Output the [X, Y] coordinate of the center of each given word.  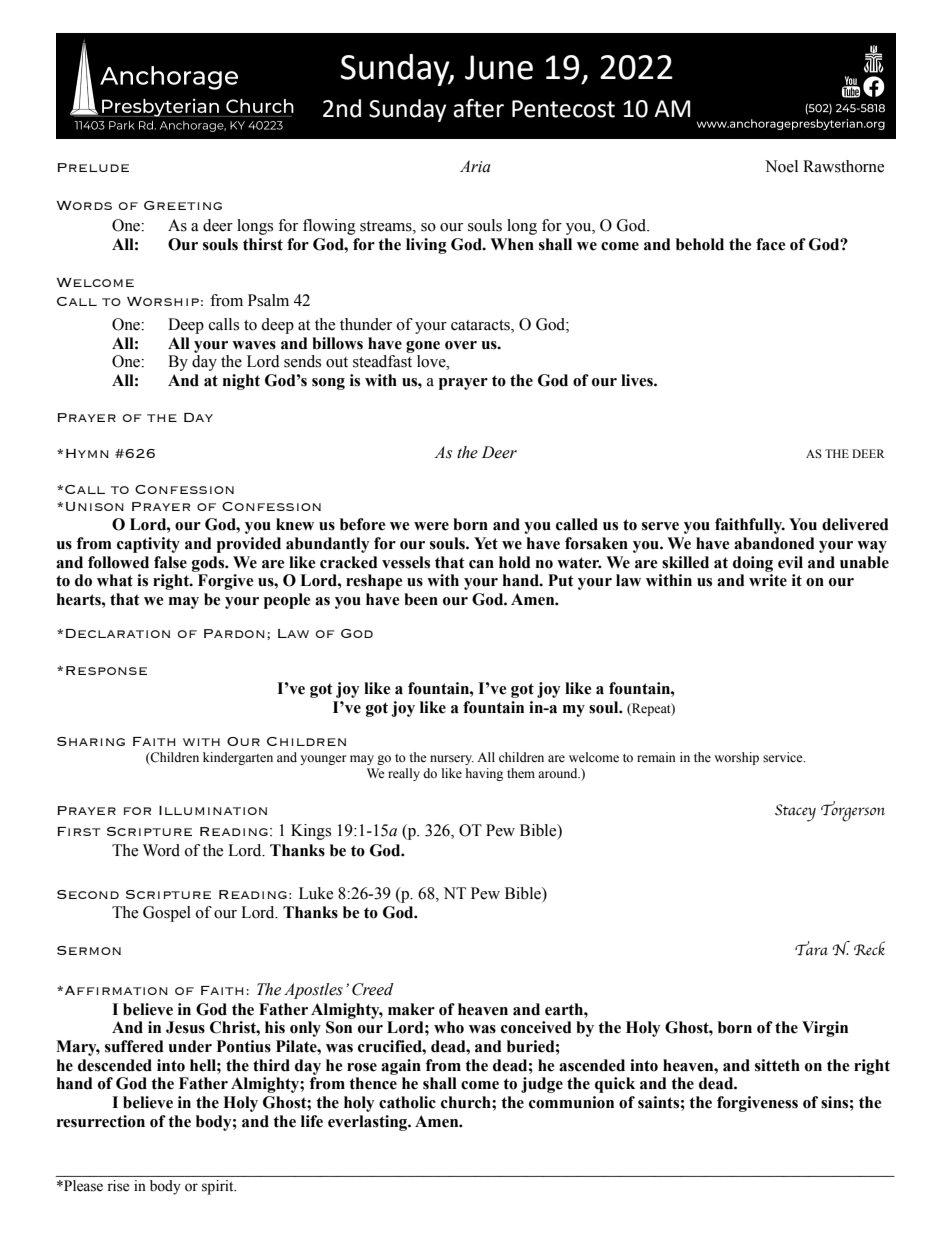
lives [638, 380]
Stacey [795, 813]
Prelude [93, 167]
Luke [316, 893]
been [421, 599]
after [478, 108]
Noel [781, 166]
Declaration [118, 633]
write [768, 580]
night [241, 382]
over [461, 345]
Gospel [167, 914]
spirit [219, 1187]
